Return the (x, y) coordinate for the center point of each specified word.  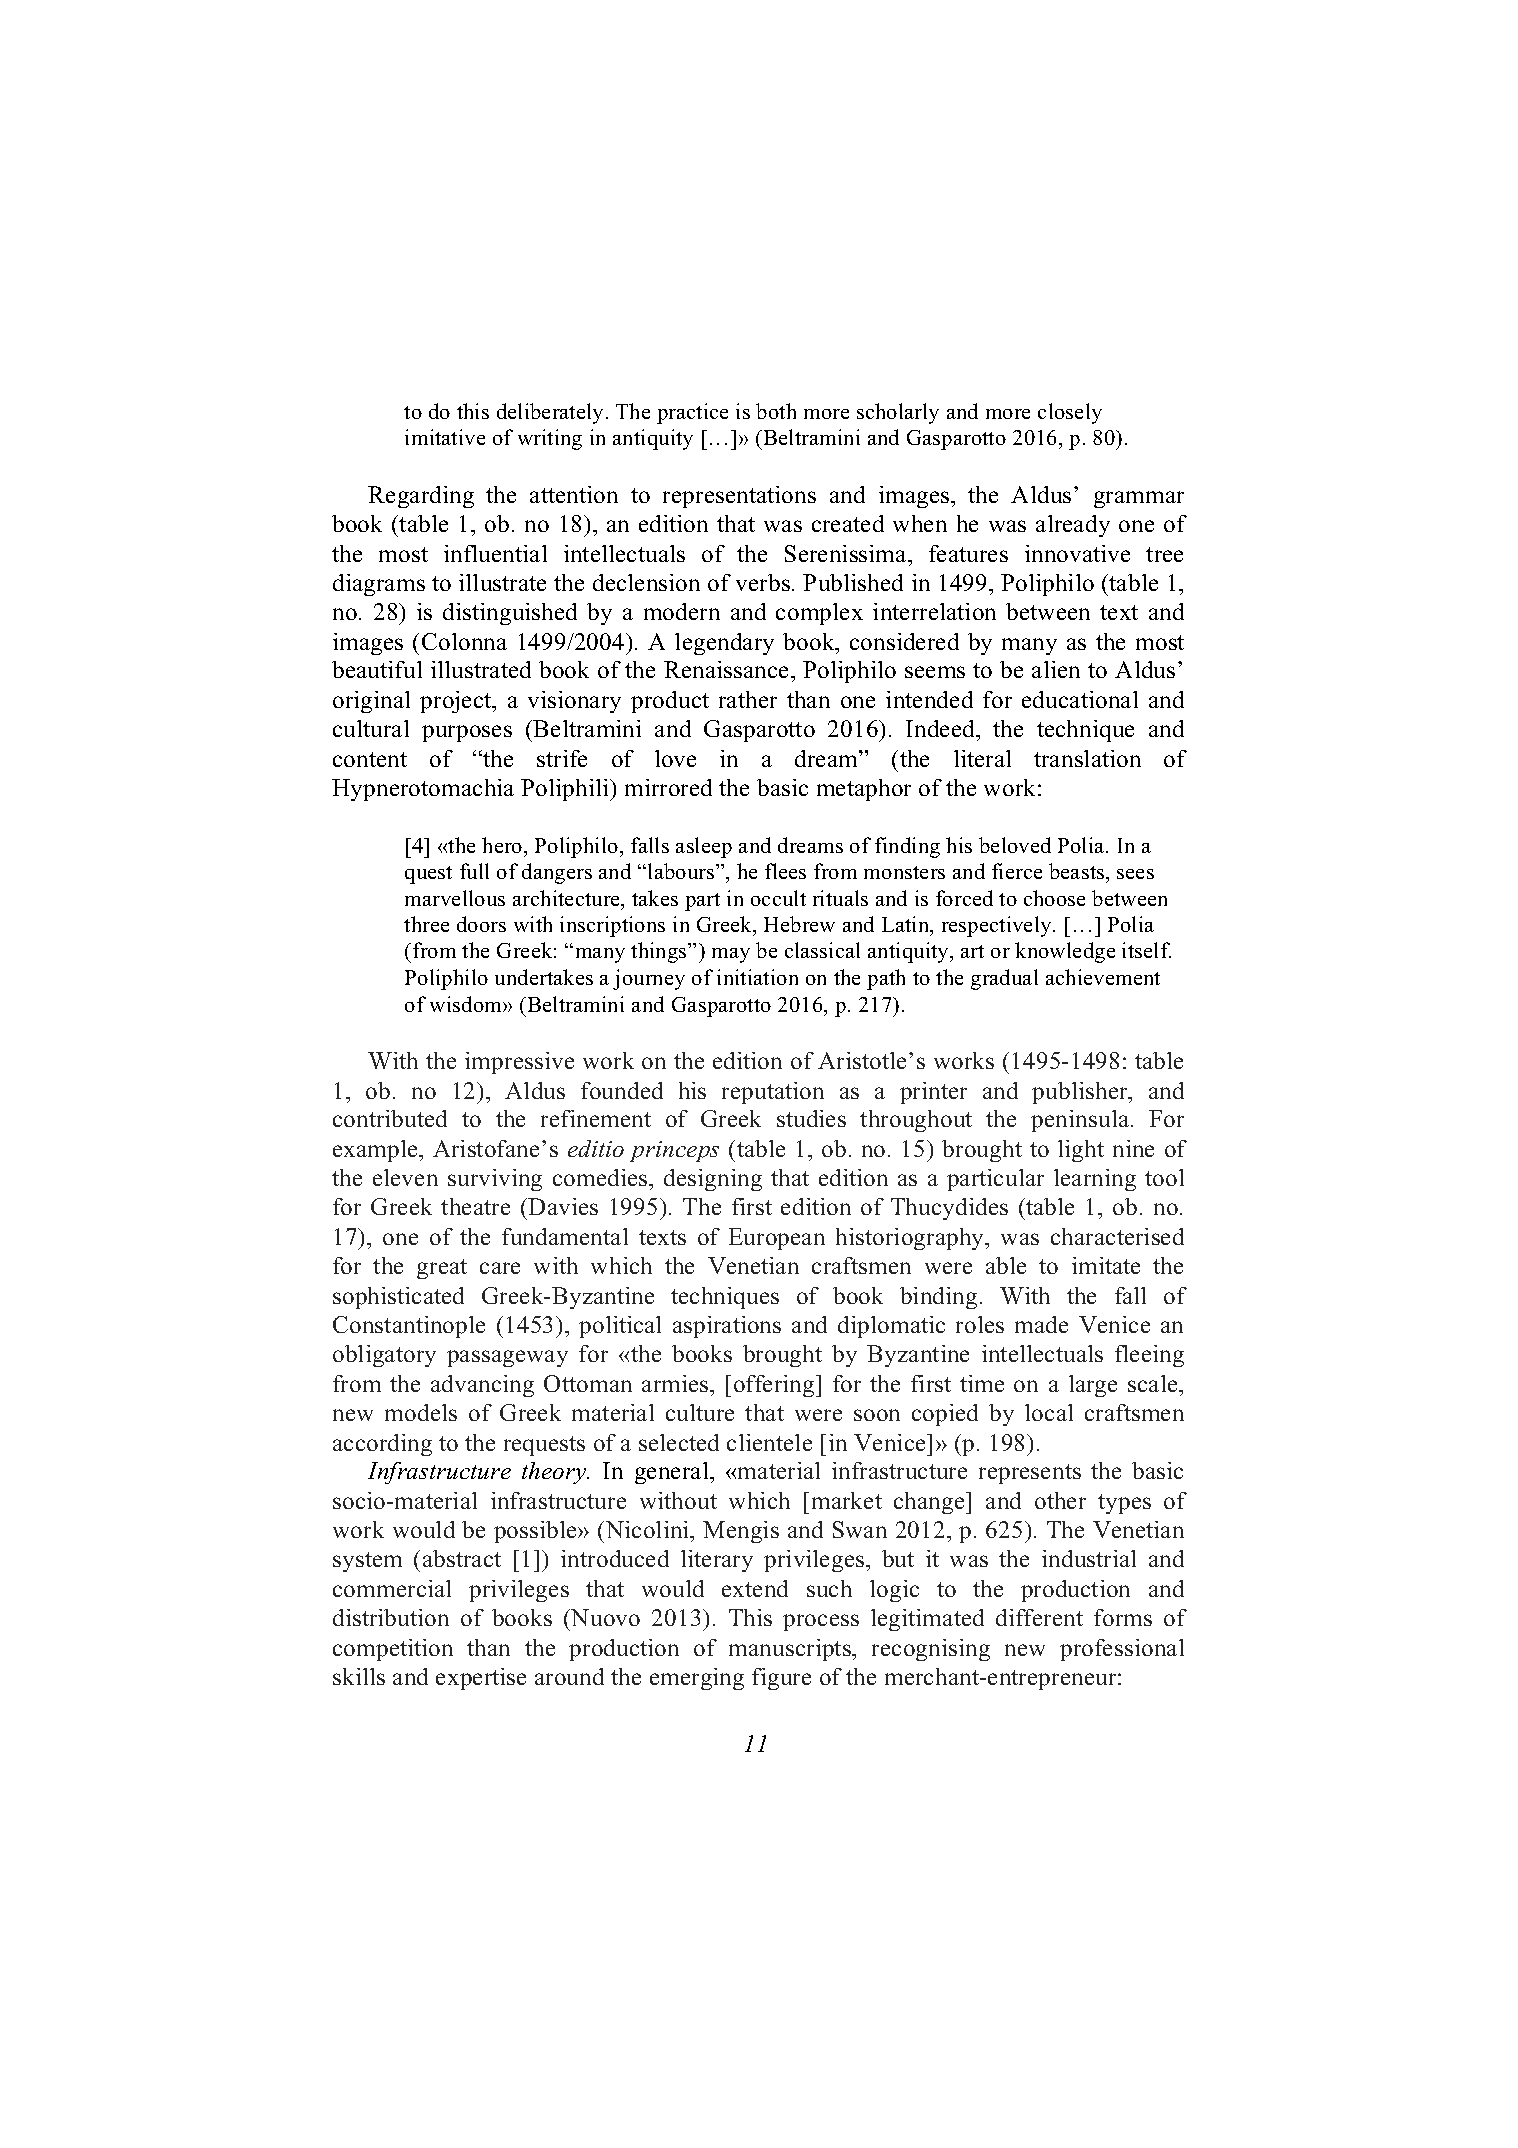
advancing (482, 1386)
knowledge (1065, 952)
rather (748, 699)
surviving (495, 1180)
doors (481, 924)
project (457, 702)
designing (713, 1180)
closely (1070, 413)
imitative (445, 437)
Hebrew (799, 924)
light (1081, 1151)
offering (775, 1386)
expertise (481, 1679)
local (1049, 1412)
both (776, 411)
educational (1080, 699)
